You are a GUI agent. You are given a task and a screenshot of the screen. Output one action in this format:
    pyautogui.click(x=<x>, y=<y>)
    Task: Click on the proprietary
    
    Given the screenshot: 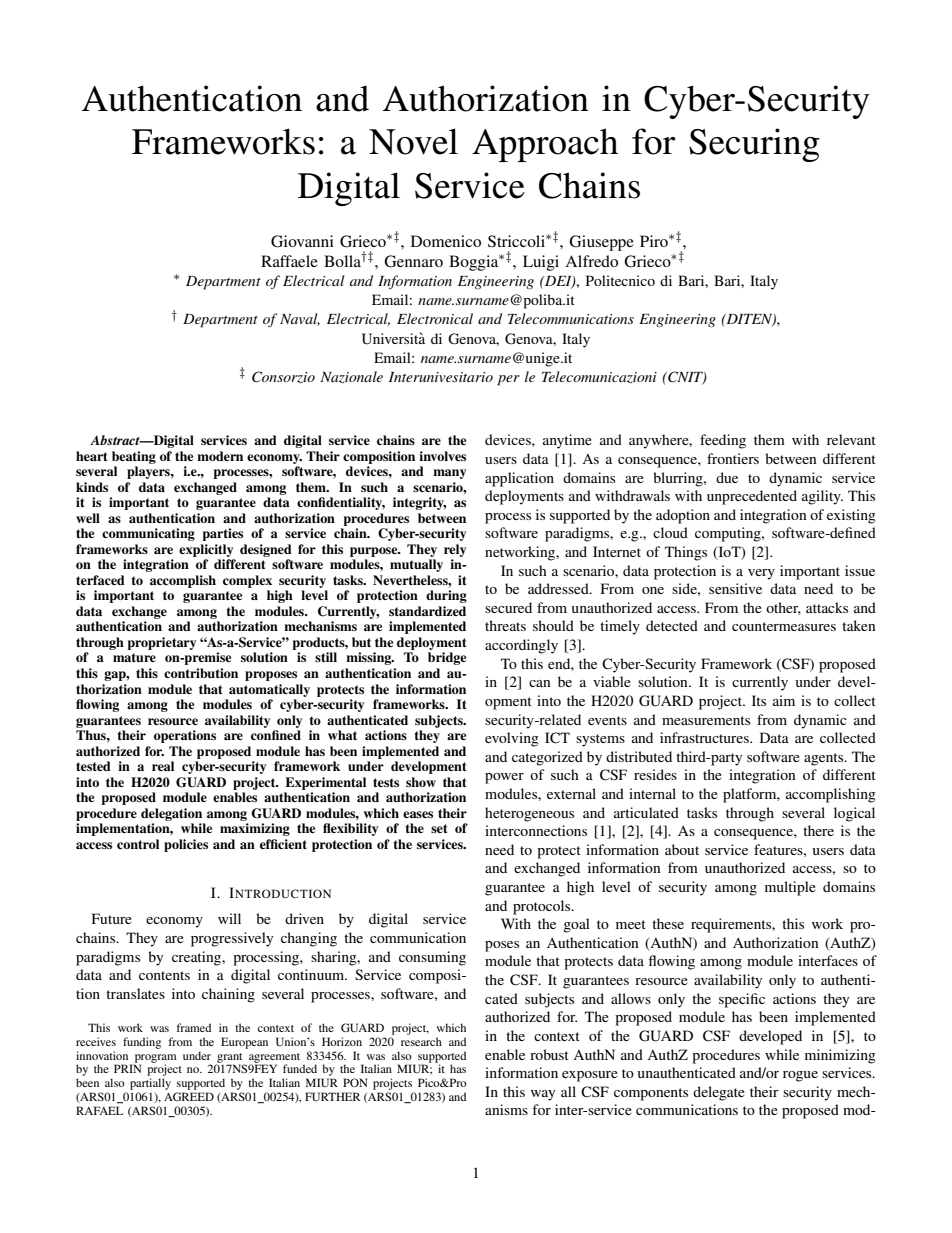 What is the action you would take?
    pyautogui.click(x=161, y=643)
